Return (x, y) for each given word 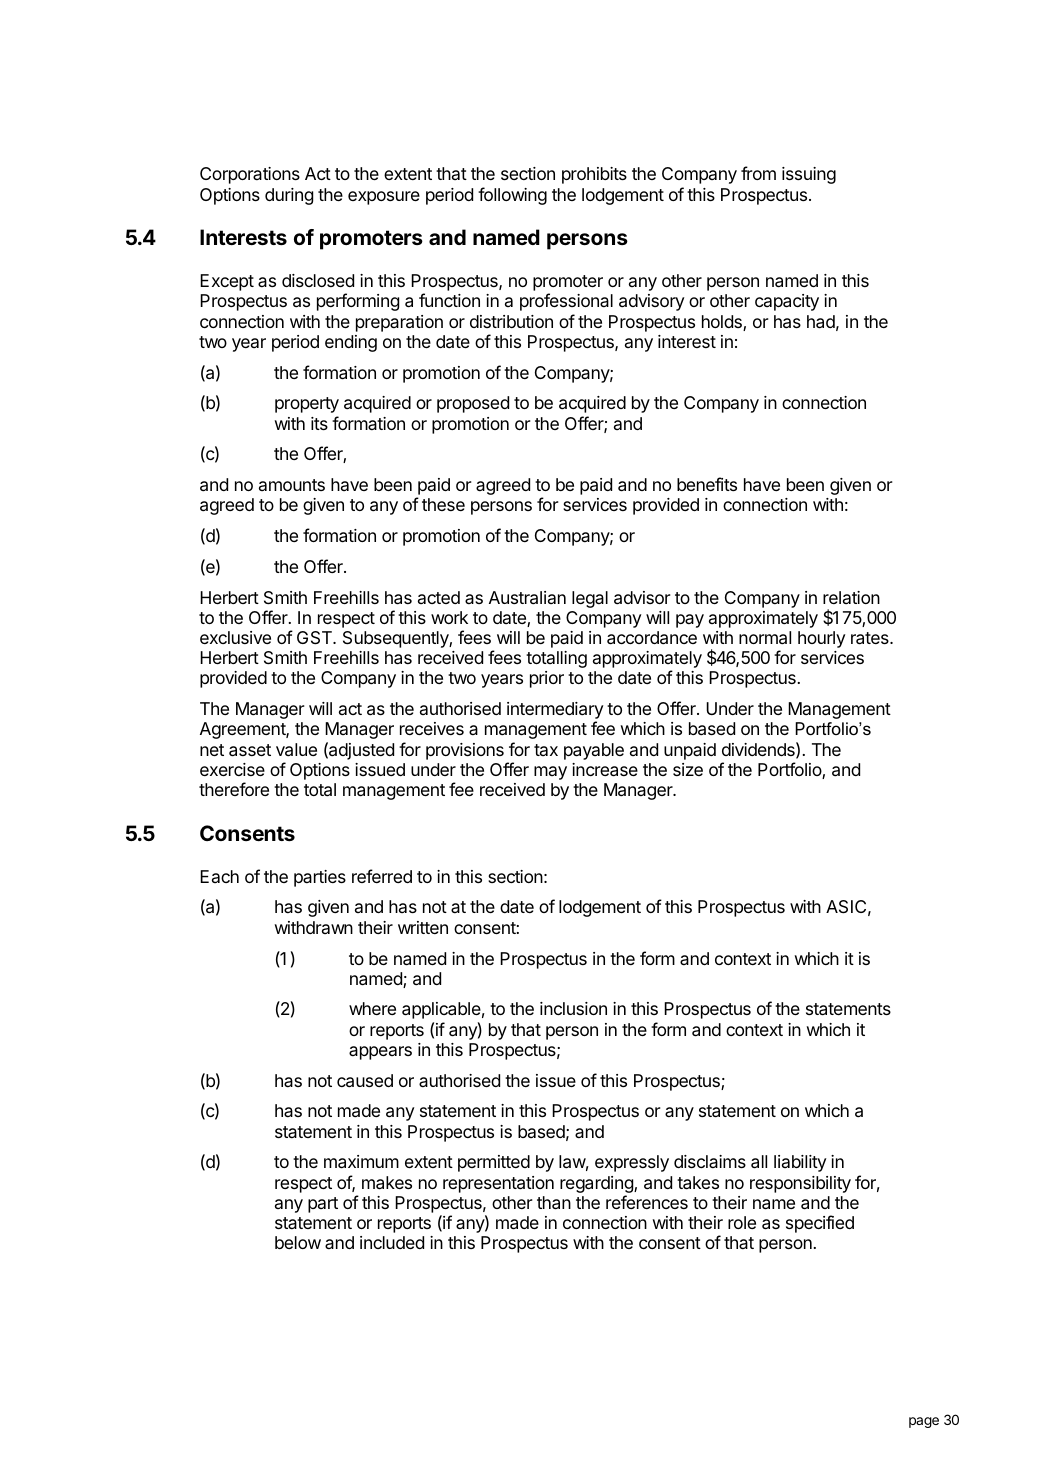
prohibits (594, 175)
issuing (809, 175)
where (372, 1008)
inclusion (573, 1008)
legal (590, 599)
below (298, 1242)
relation (851, 597)
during (289, 196)
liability (800, 1163)
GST (315, 638)
